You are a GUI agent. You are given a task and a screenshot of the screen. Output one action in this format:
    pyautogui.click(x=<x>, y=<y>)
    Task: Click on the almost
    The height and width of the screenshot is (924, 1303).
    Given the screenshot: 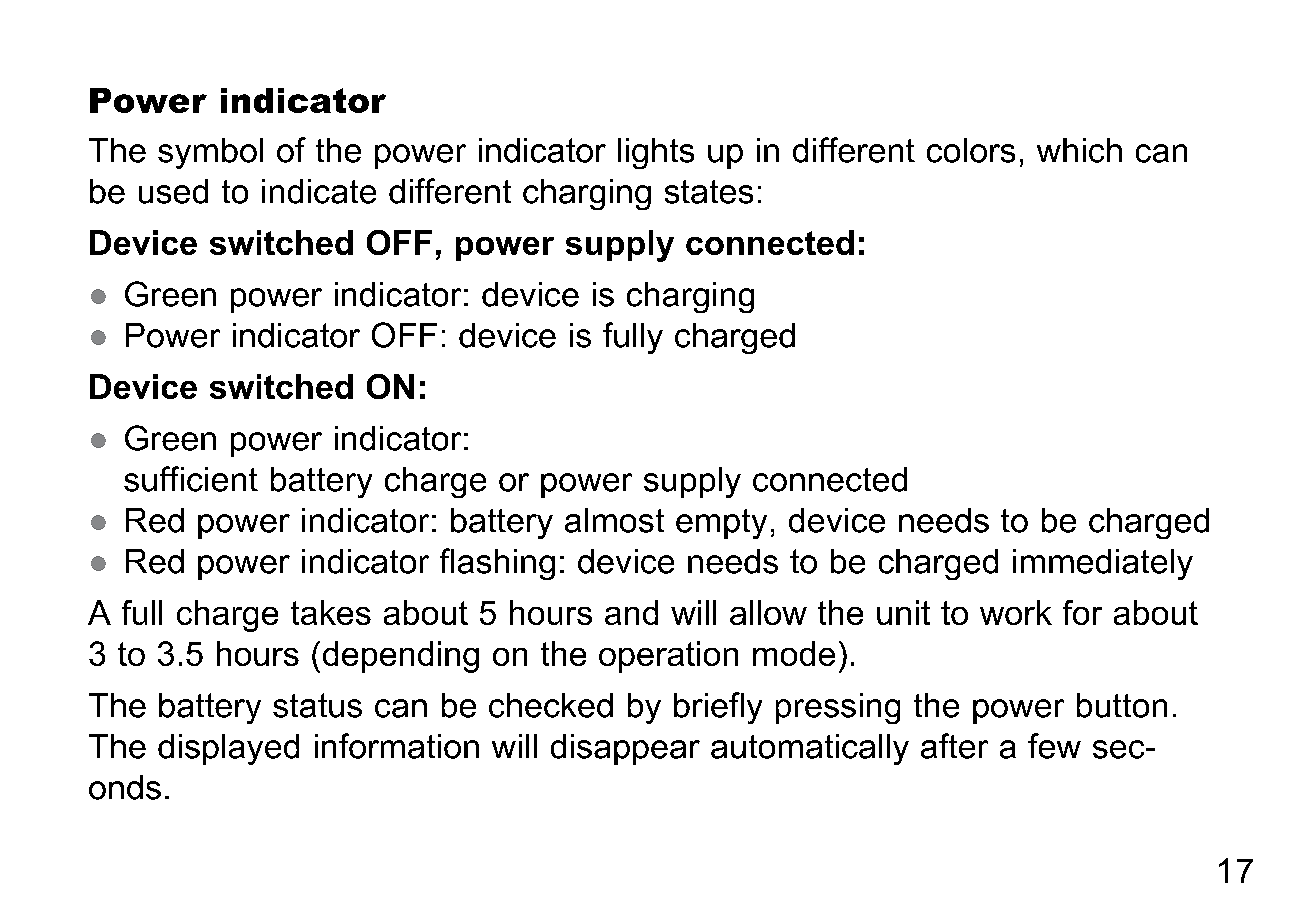 What is the action you would take?
    pyautogui.click(x=614, y=520)
